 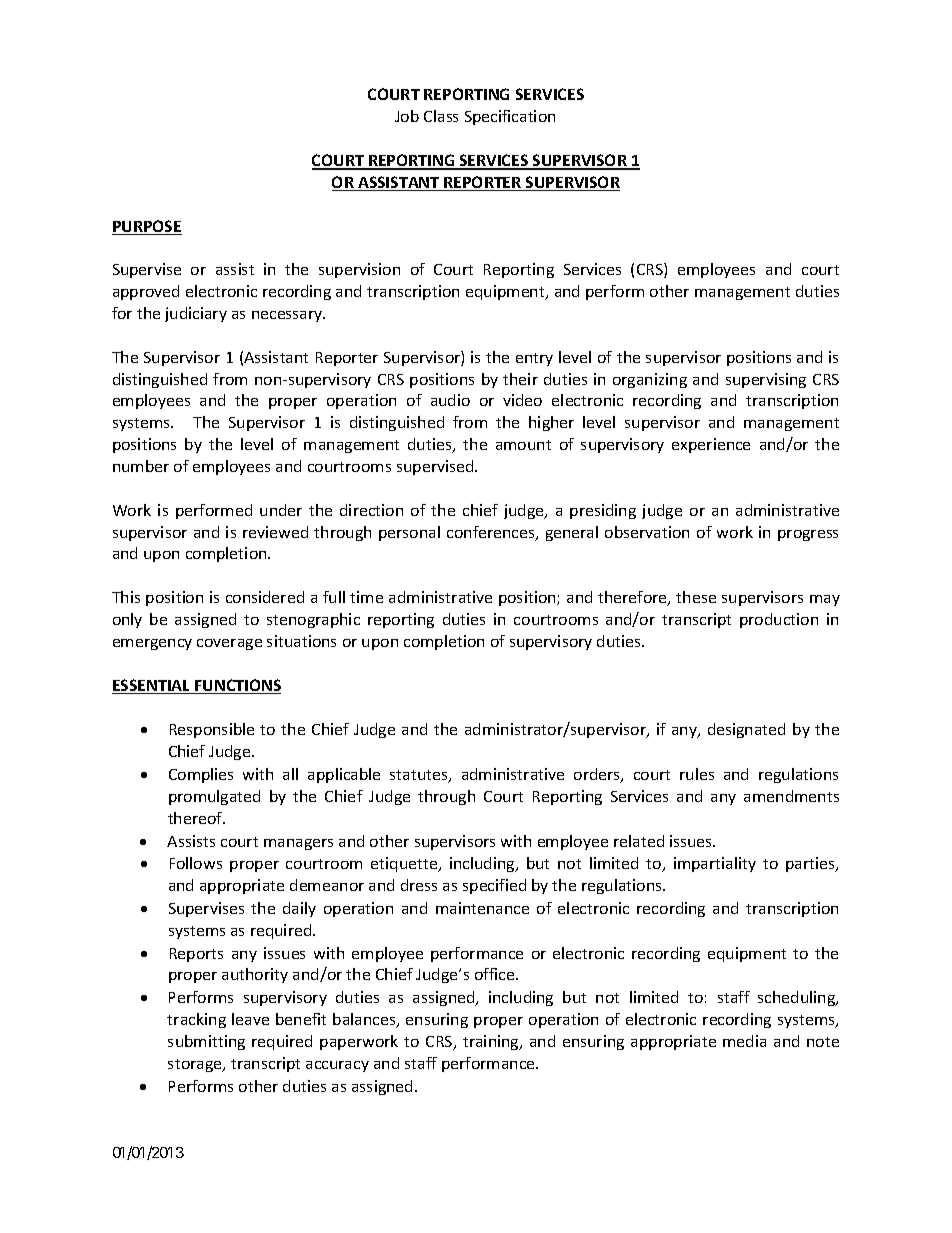 What do you see at coordinates (206, 1042) in the image?
I see `submitting` at bounding box center [206, 1042].
